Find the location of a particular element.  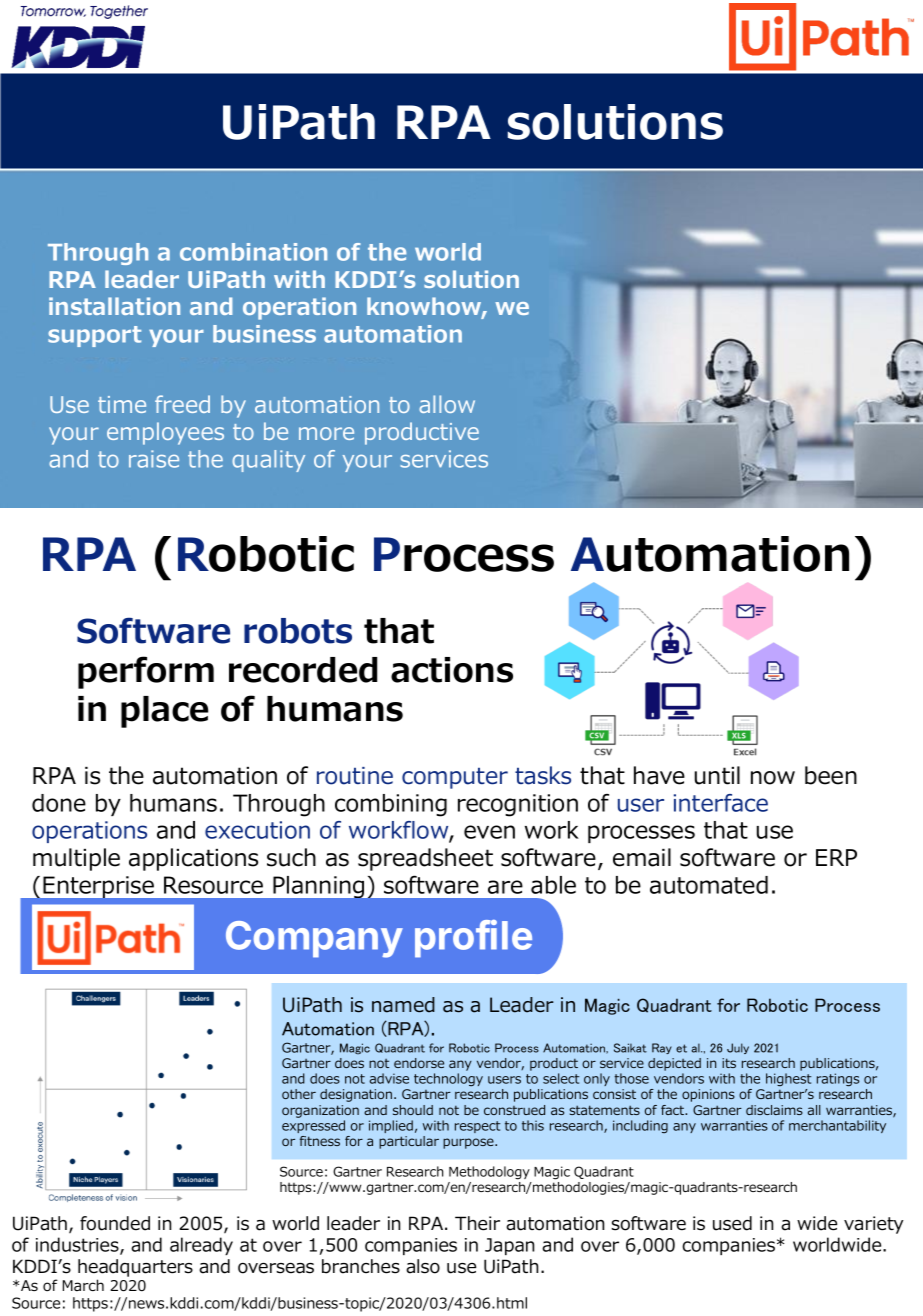

automated is located at coordinates (709, 885).
